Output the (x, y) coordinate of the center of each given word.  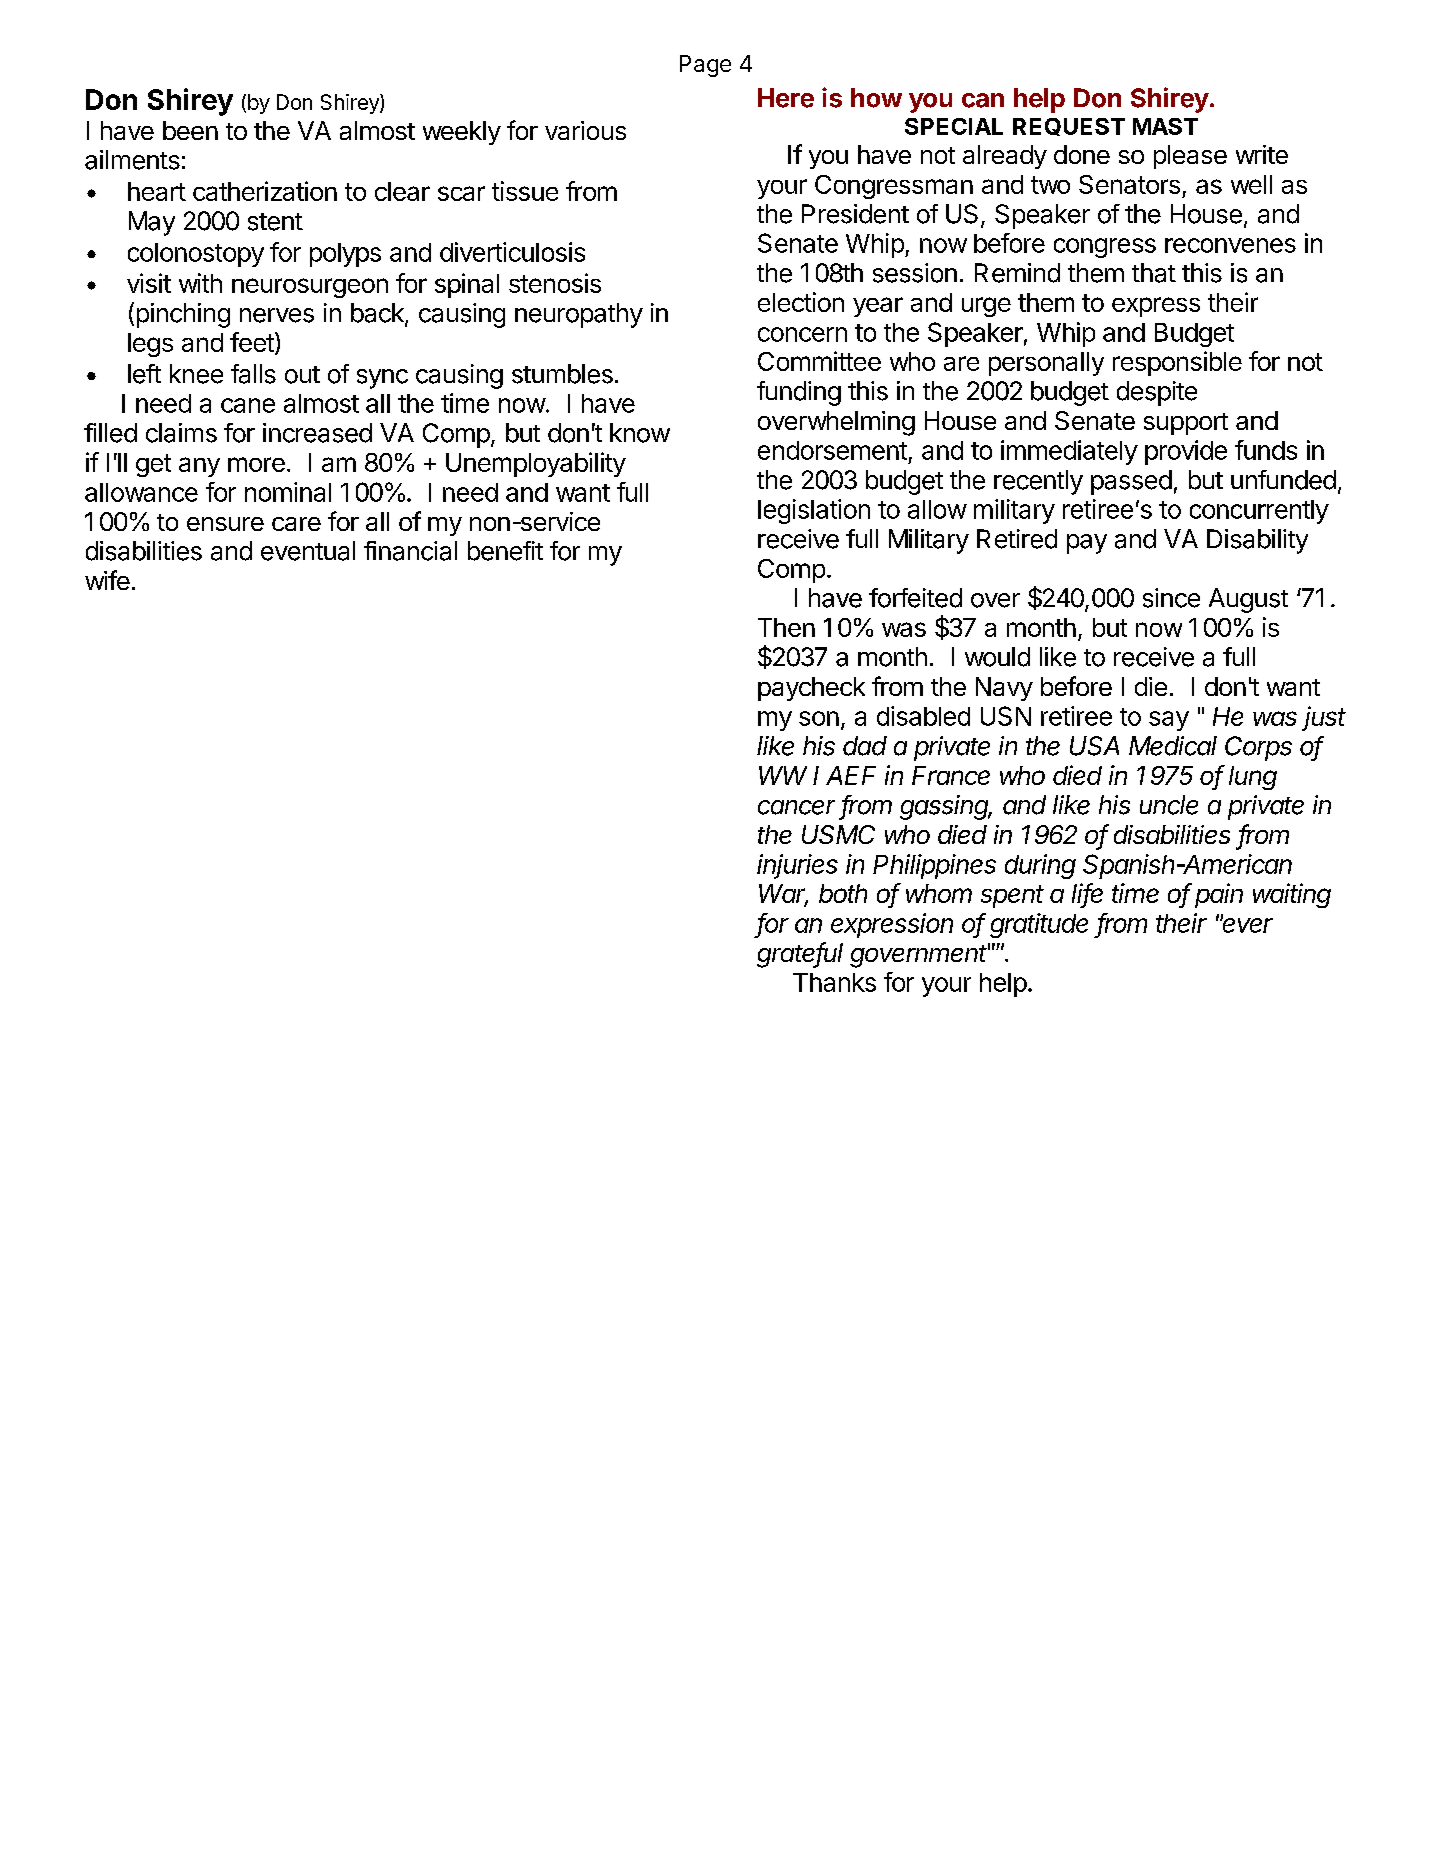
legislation (814, 511)
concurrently (1259, 512)
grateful (800, 955)
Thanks (834, 982)
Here (786, 98)
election (801, 302)
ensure (225, 524)
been (190, 130)
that (1154, 273)
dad (865, 746)
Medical (1173, 746)
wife (107, 580)
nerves (277, 315)
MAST (1165, 126)
